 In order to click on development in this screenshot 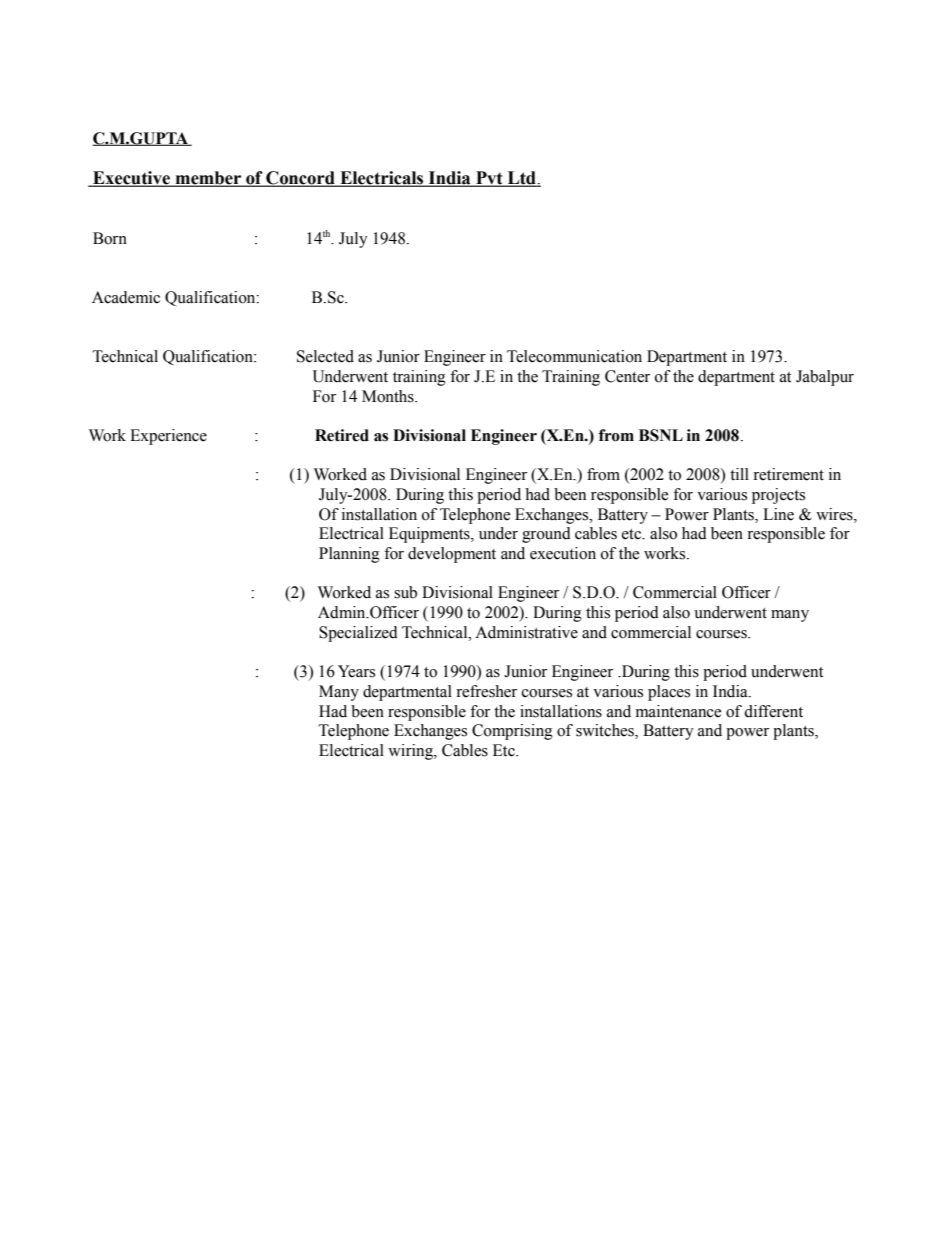, I will do `click(452, 555)`.
